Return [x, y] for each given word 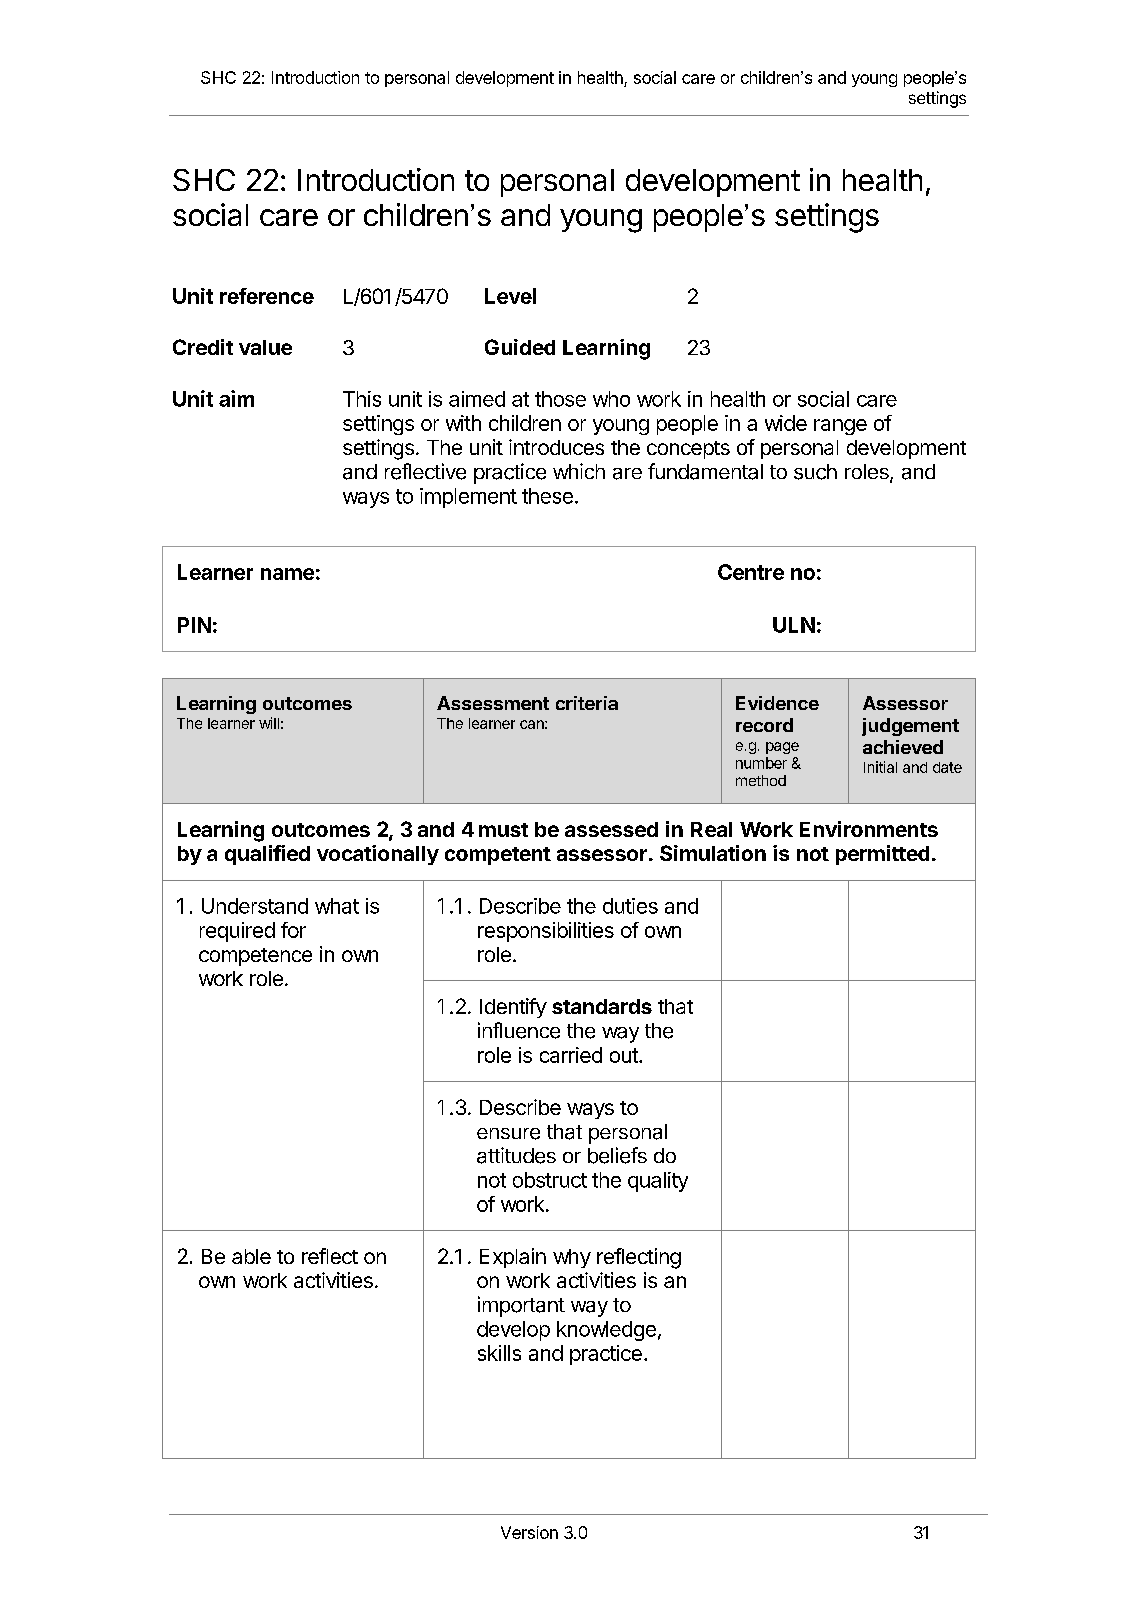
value [265, 347]
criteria [587, 703]
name [287, 574]
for [293, 930]
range [840, 427]
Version [529, 1532]
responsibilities [546, 932]
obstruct [550, 1180]
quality [658, 1182]
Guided [520, 347]
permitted [882, 855]
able [251, 1256]
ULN [794, 625]
